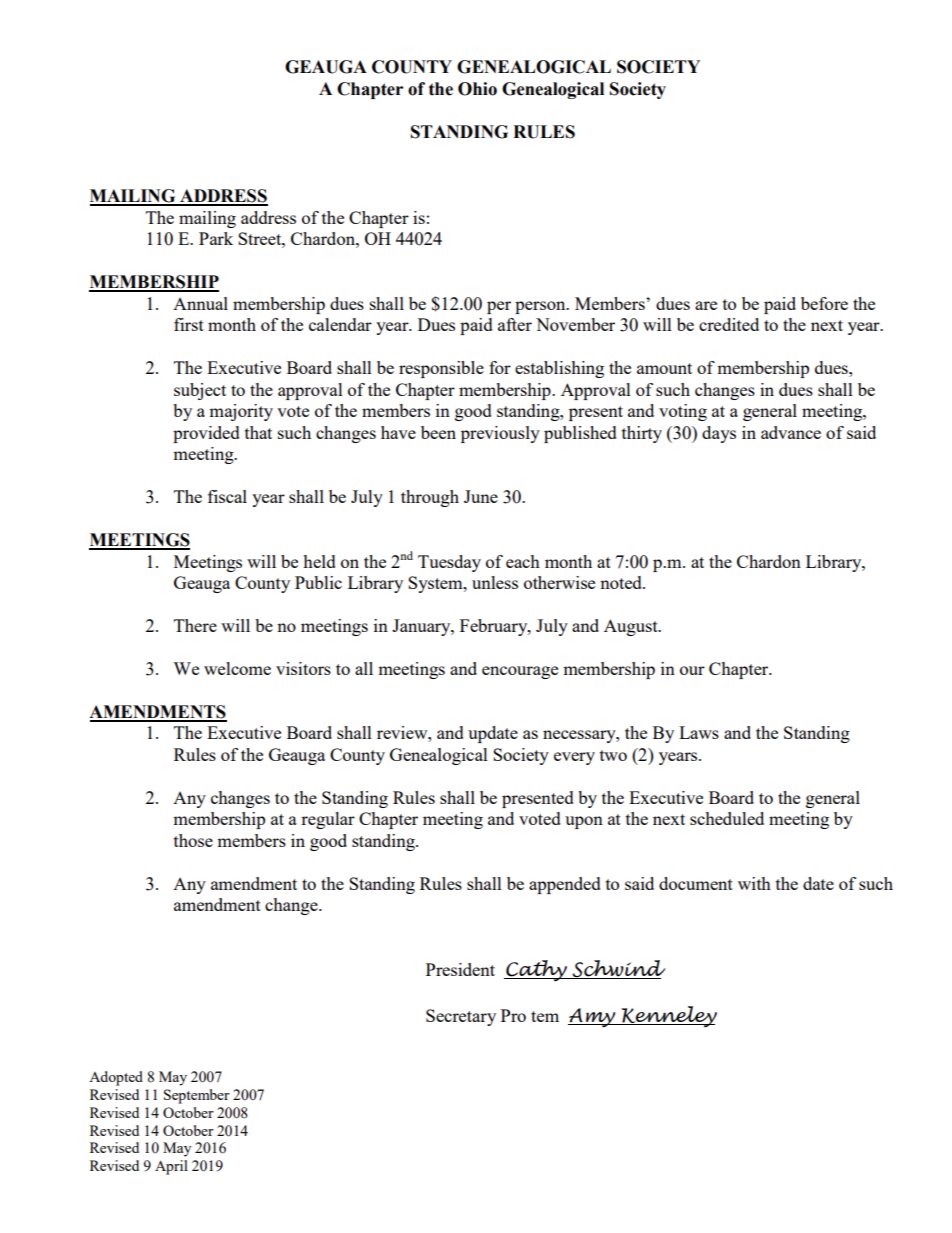 This screenshot has height=1233, width=952. What do you see at coordinates (593, 1018) in the screenshot?
I see `Amy` at bounding box center [593, 1018].
